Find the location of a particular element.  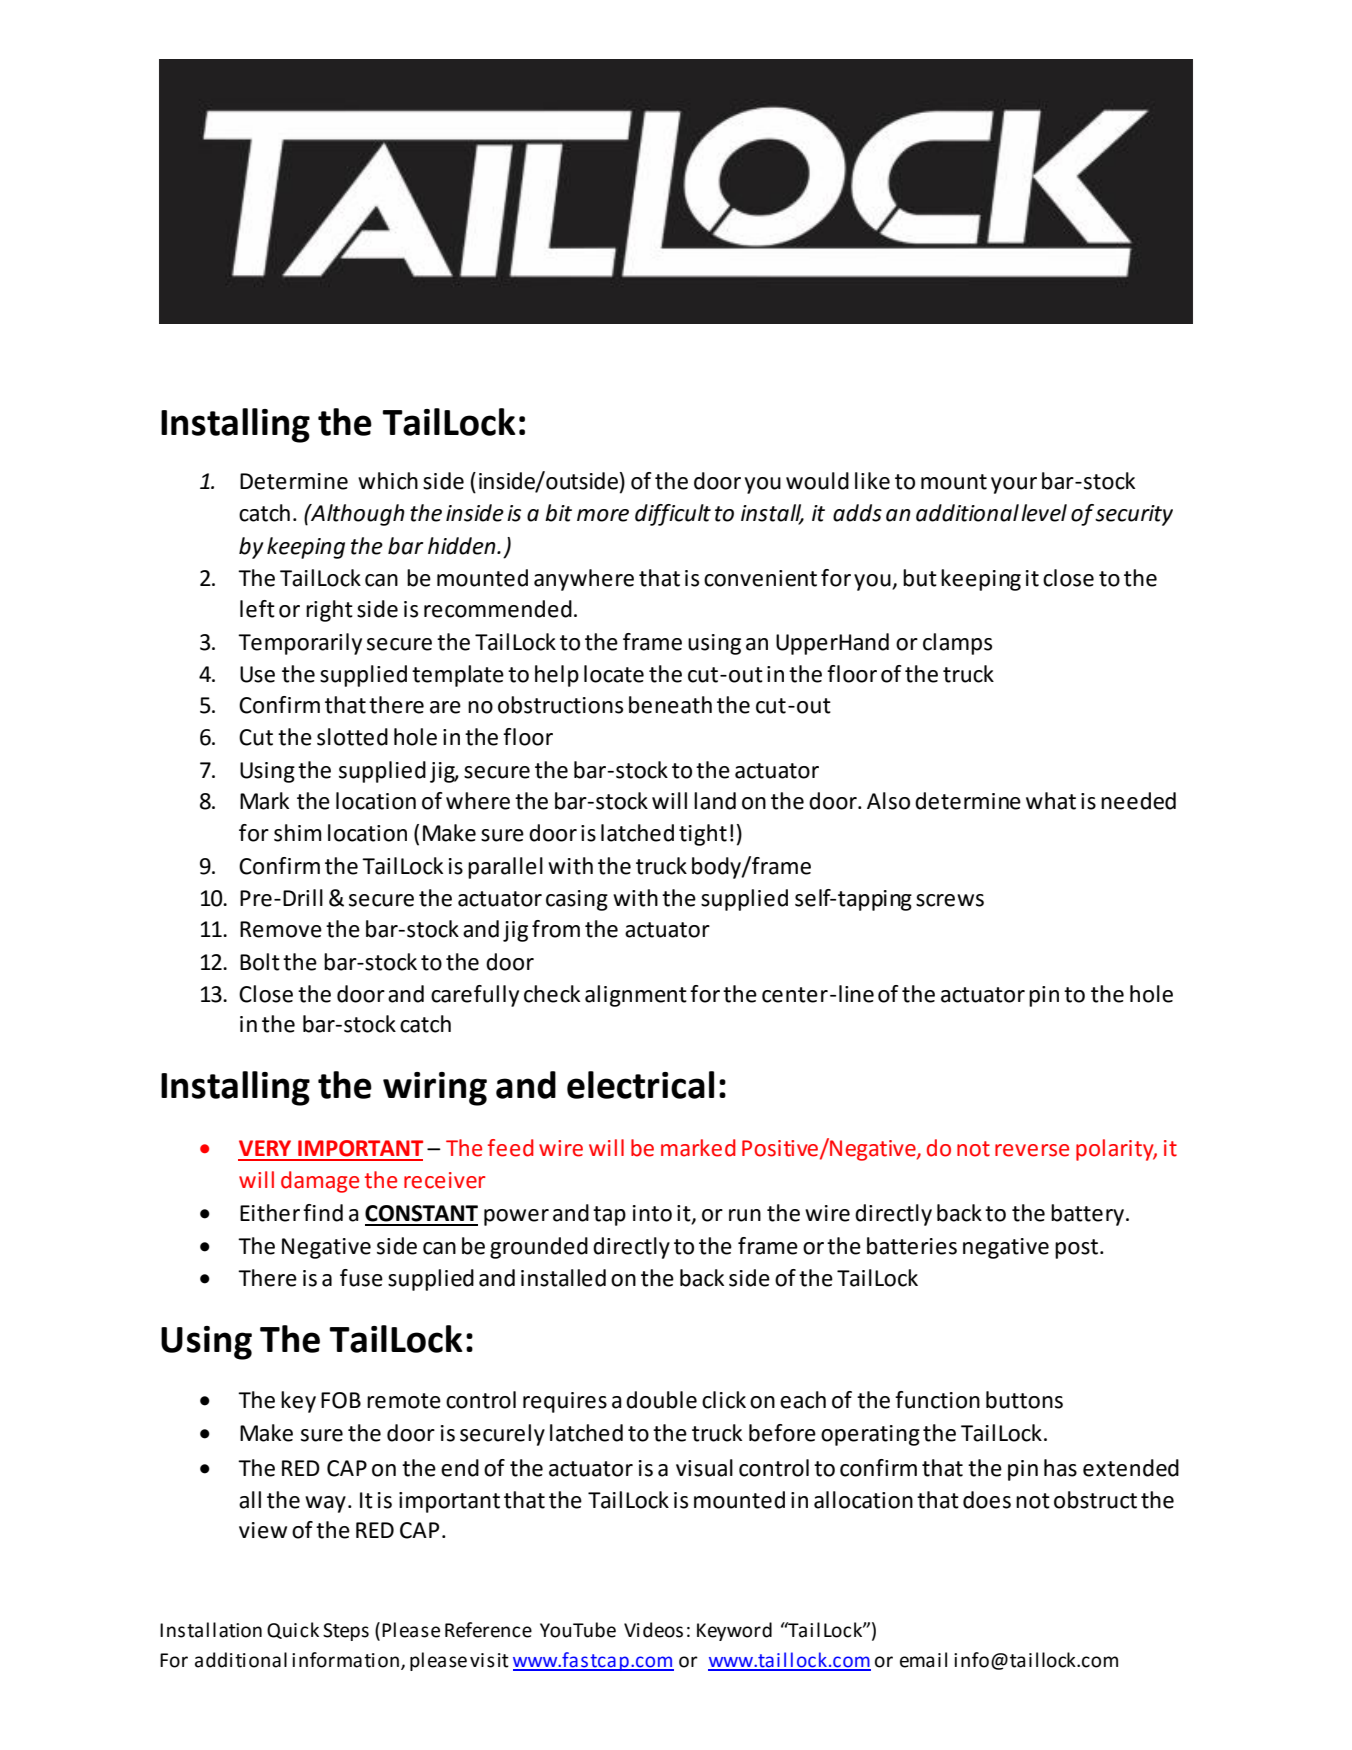

tight is located at coordinates (703, 835).
